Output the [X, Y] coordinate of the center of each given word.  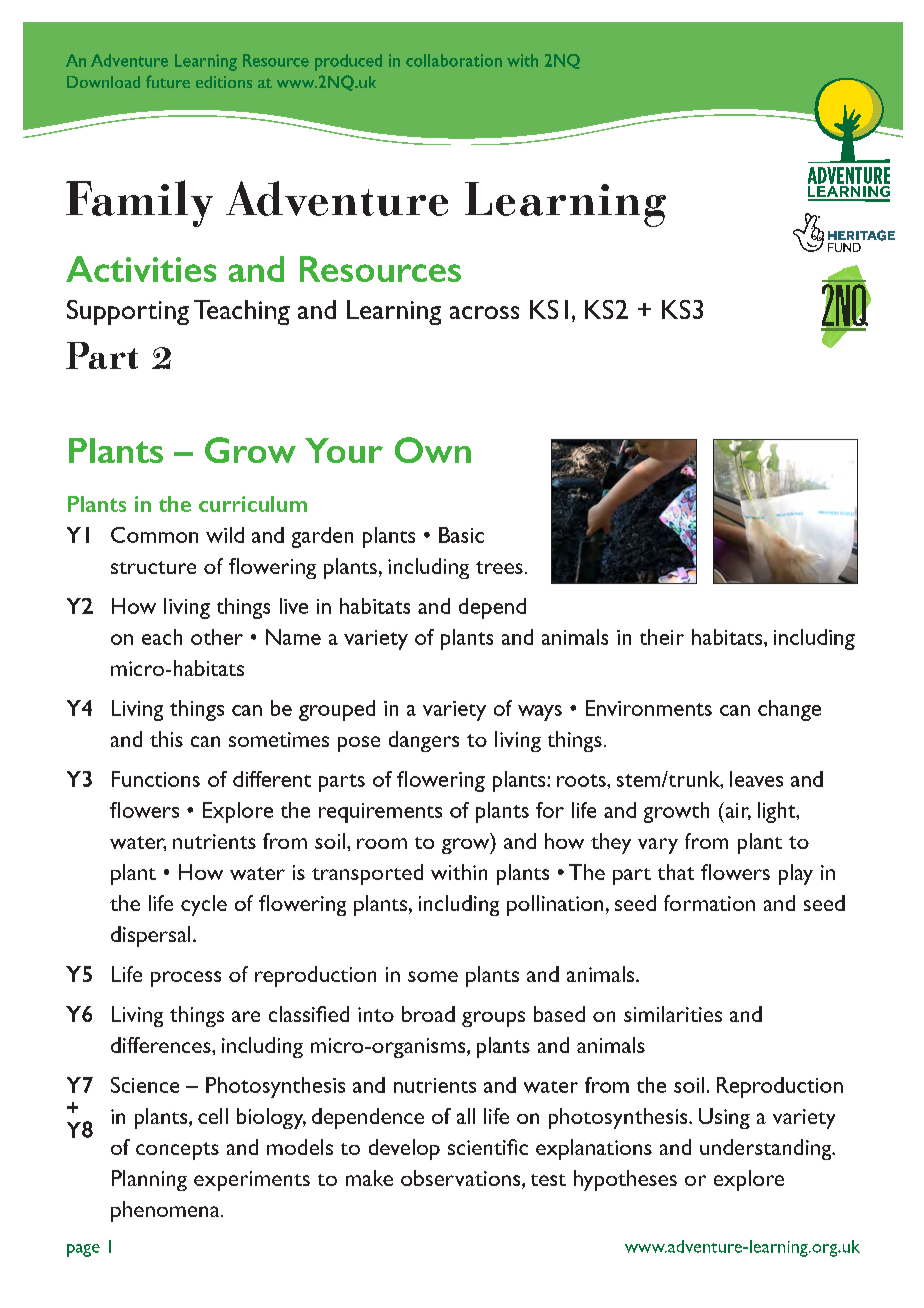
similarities [673, 1014]
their [662, 637]
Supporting [128, 312]
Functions [156, 779]
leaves [756, 779]
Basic [461, 535]
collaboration [454, 60]
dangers [424, 741]
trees [499, 567]
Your [344, 450]
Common [154, 535]
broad [428, 1014]
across [484, 312]
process [186, 979]
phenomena [166, 1211]
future [168, 81]
